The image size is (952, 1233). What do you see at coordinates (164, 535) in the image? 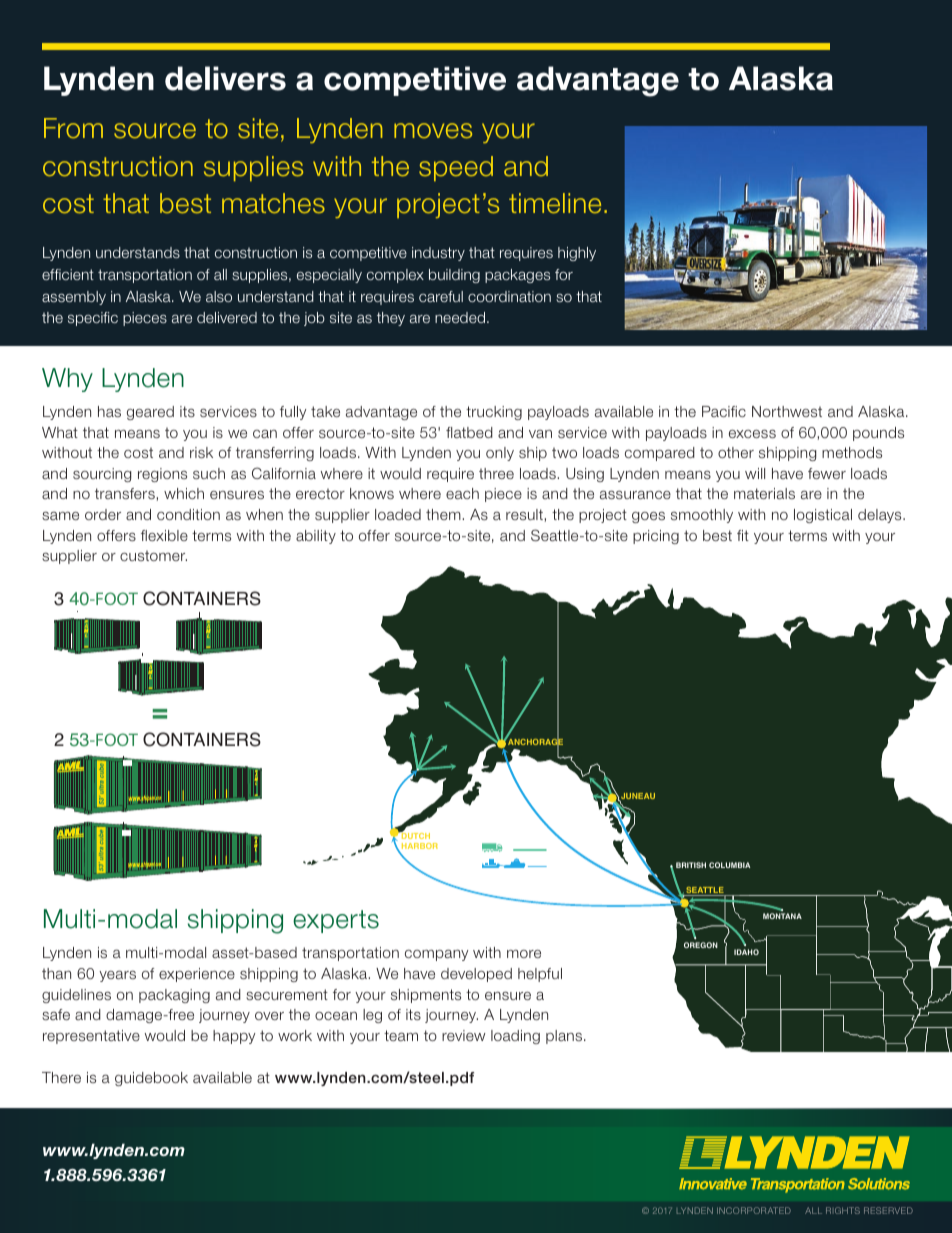
I see `flexible` at bounding box center [164, 535].
